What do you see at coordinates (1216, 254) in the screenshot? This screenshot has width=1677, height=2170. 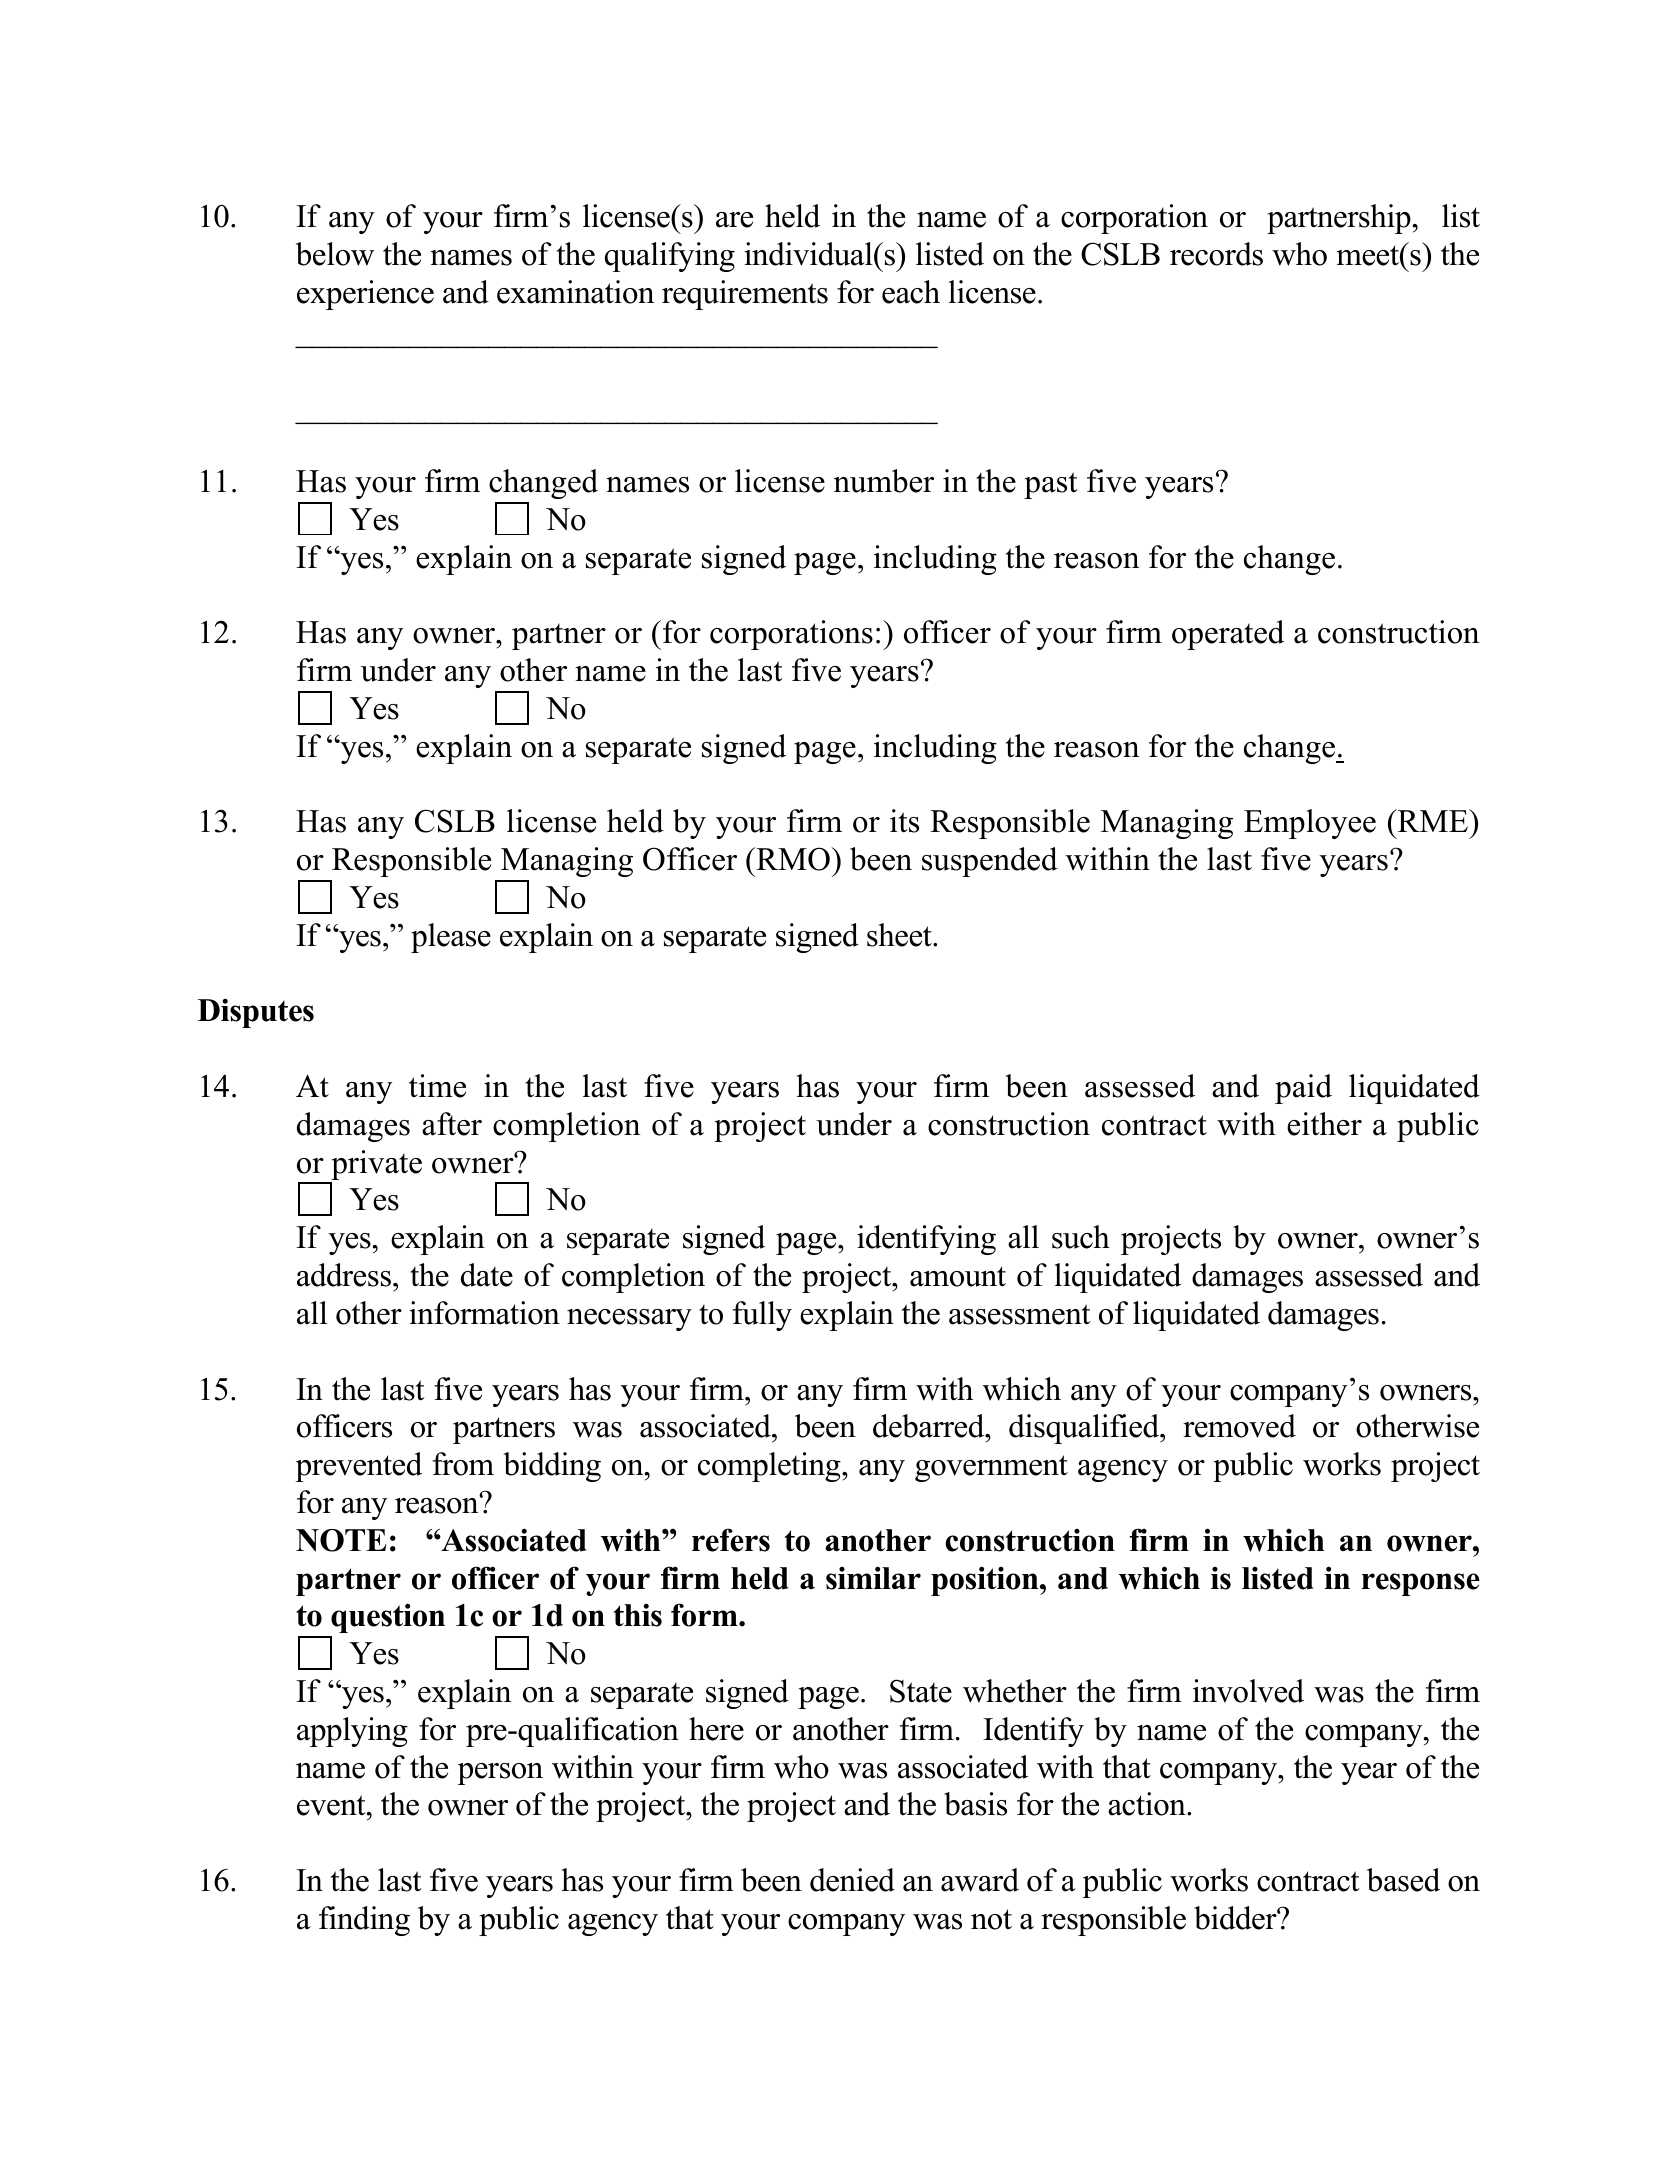 I see `records` at bounding box center [1216, 254].
